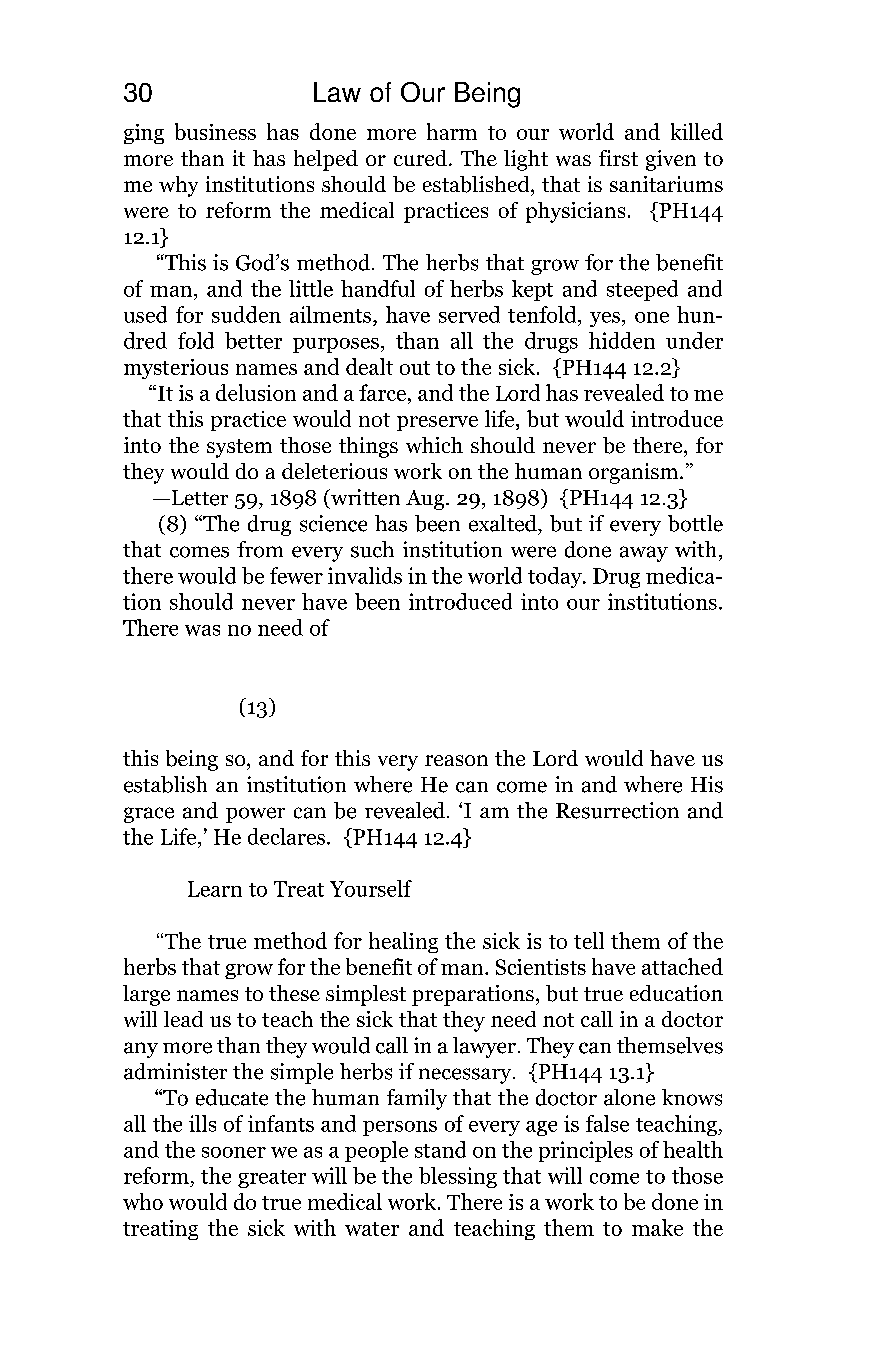  What do you see at coordinates (234, 1152) in the document?
I see `sooner` at bounding box center [234, 1152].
